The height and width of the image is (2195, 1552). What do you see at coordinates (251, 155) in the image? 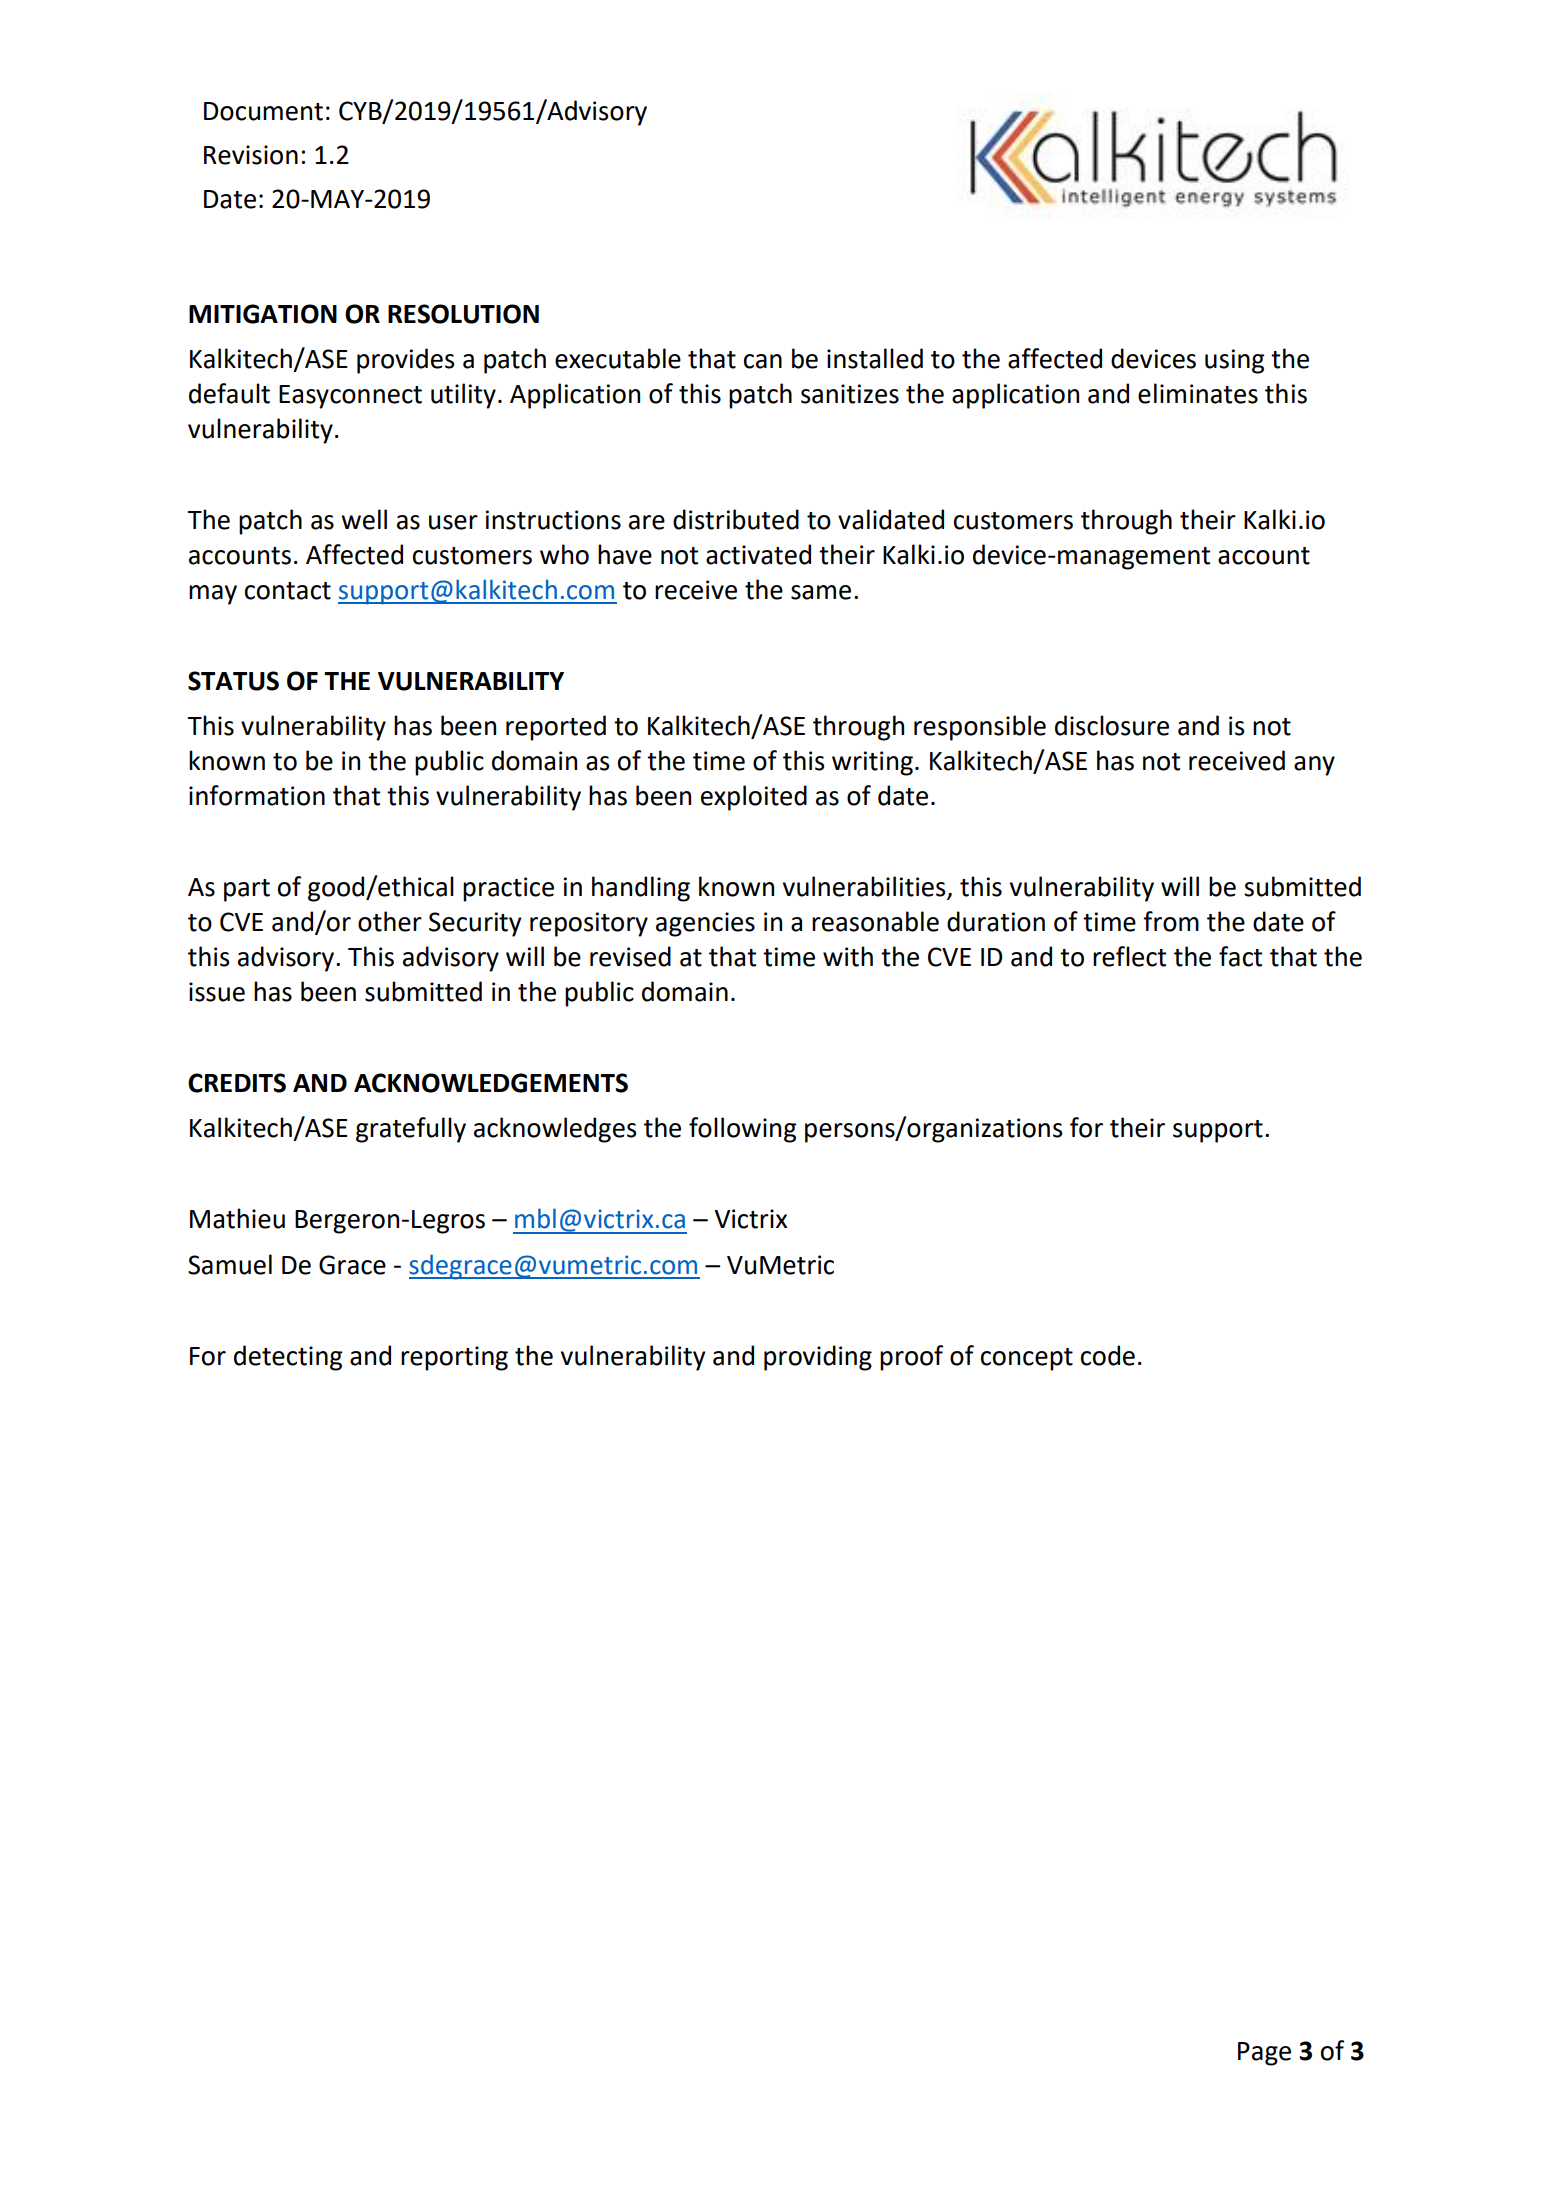
I see `Revision` at bounding box center [251, 155].
